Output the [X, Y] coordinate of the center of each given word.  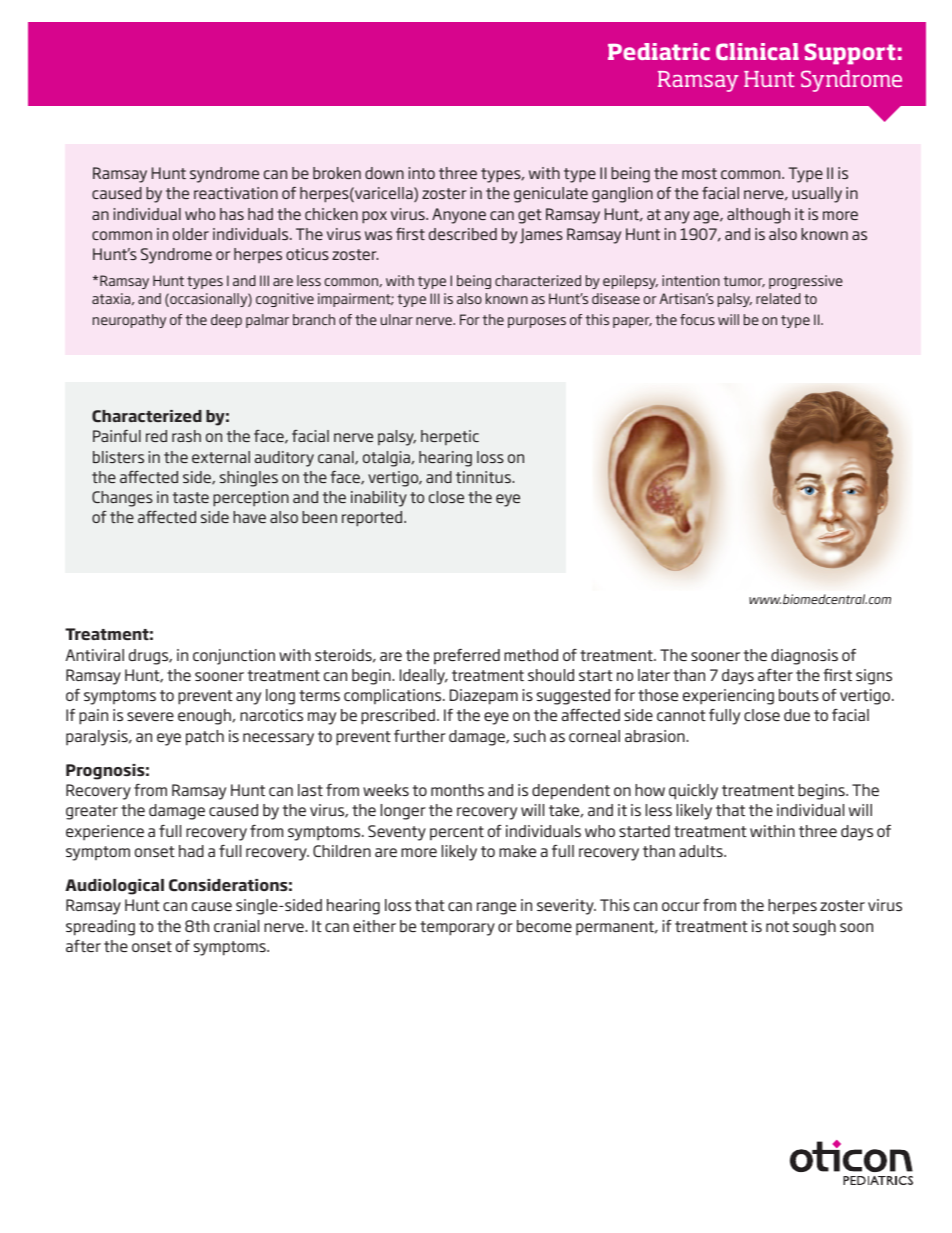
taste [191, 497]
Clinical [757, 51]
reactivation [236, 193]
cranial [236, 926]
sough [814, 928]
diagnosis [804, 657]
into [422, 173]
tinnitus [483, 477]
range [496, 908]
